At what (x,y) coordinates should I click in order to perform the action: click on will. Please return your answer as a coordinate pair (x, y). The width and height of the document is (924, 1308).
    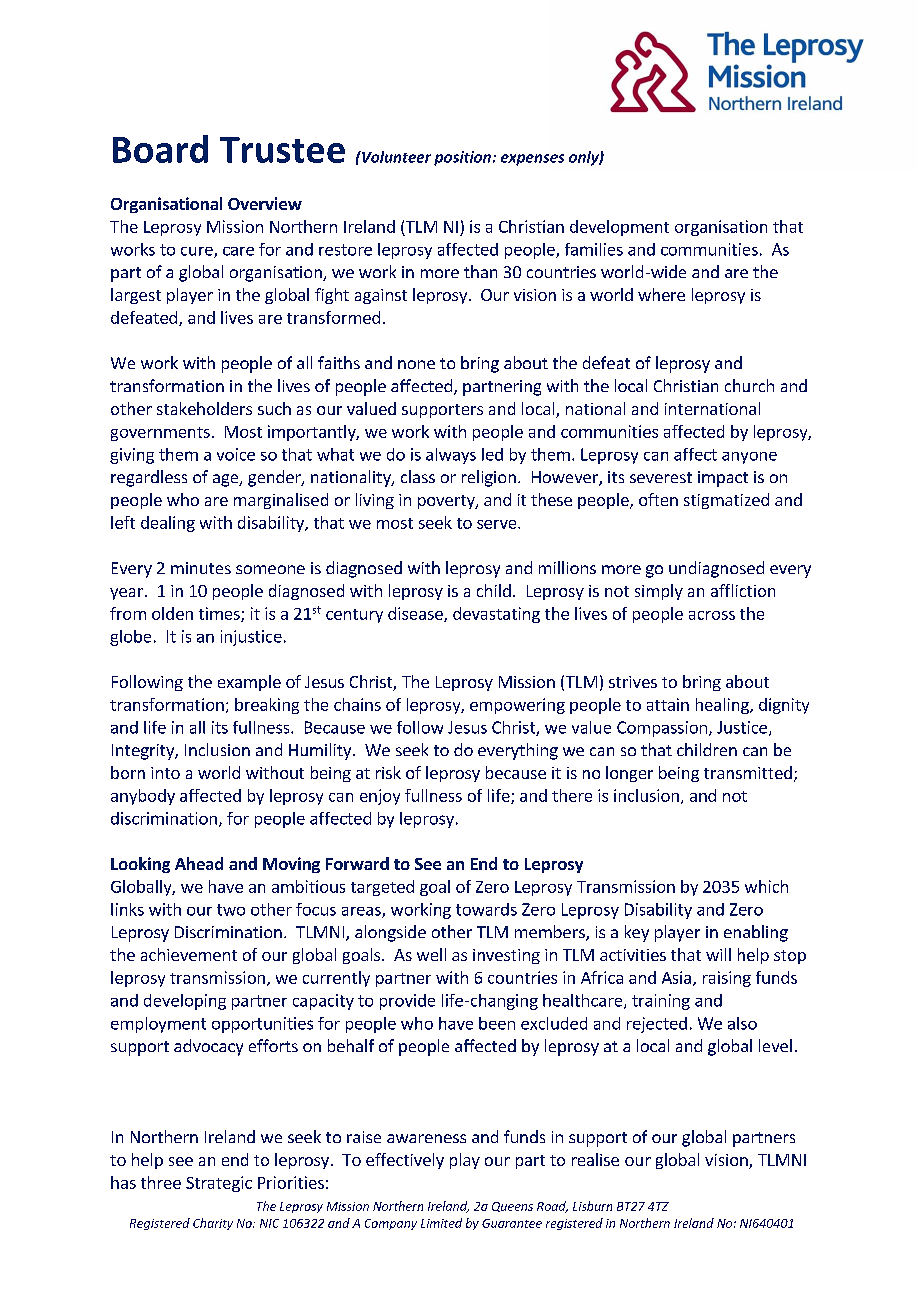
    Looking at the image, I should click on (718, 954).
